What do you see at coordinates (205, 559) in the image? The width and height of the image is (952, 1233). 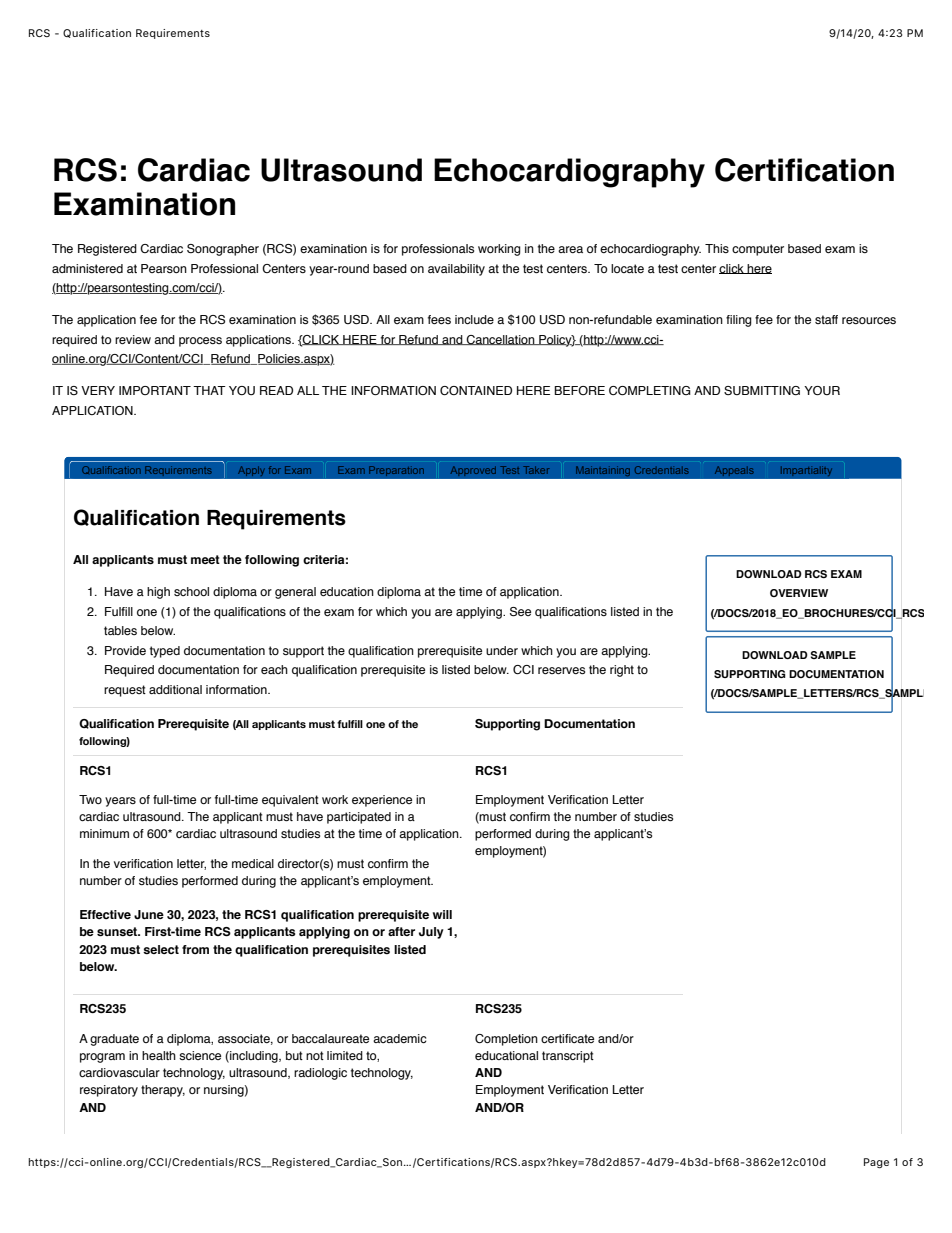 I see `meet` at bounding box center [205, 559].
